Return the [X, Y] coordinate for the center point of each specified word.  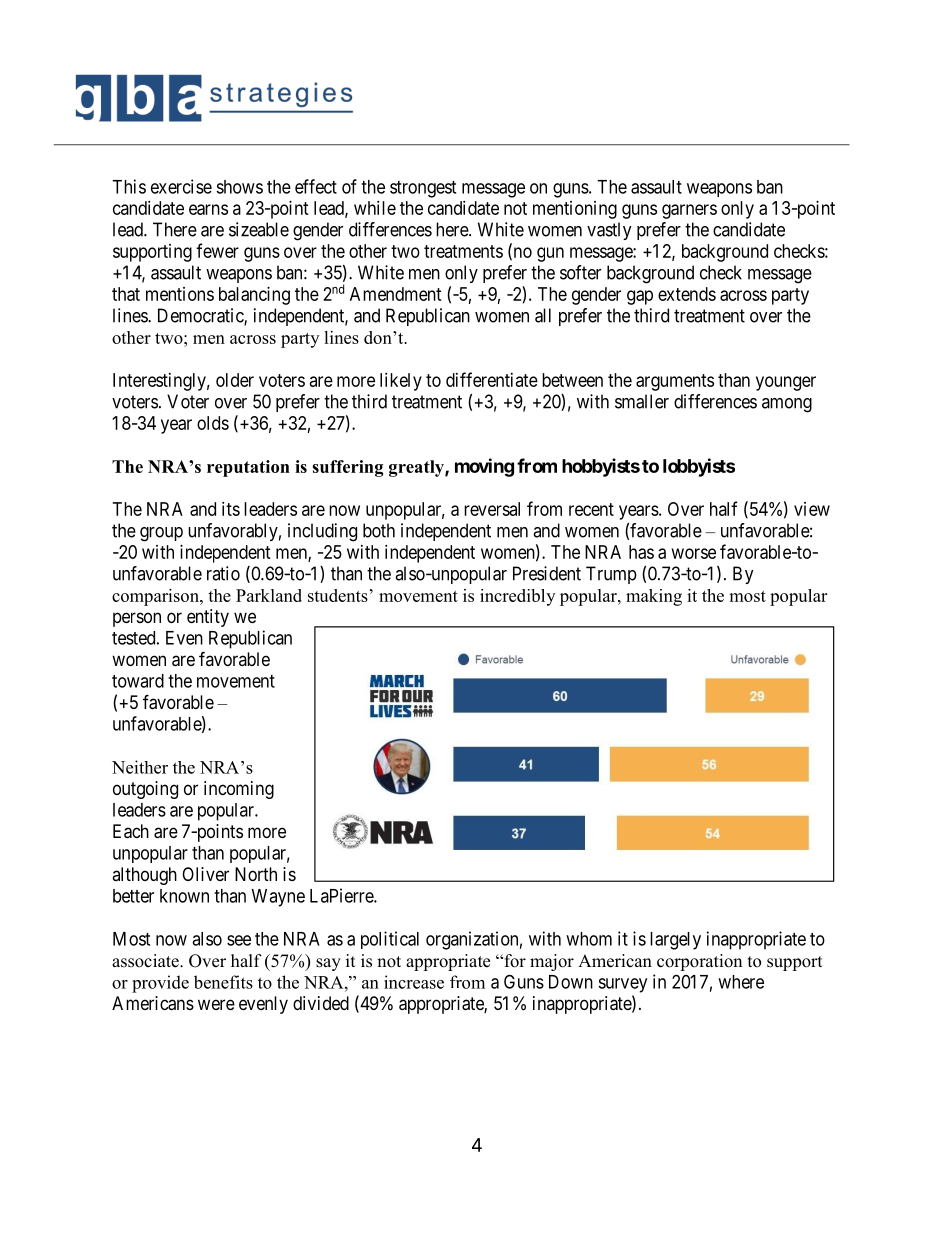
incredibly [517, 597]
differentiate [492, 379]
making [654, 597]
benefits [223, 982]
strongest [423, 189]
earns [208, 209]
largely [675, 941]
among [787, 405]
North [256, 874]
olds [213, 423]
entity [208, 618]
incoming [239, 790]
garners [689, 211]
